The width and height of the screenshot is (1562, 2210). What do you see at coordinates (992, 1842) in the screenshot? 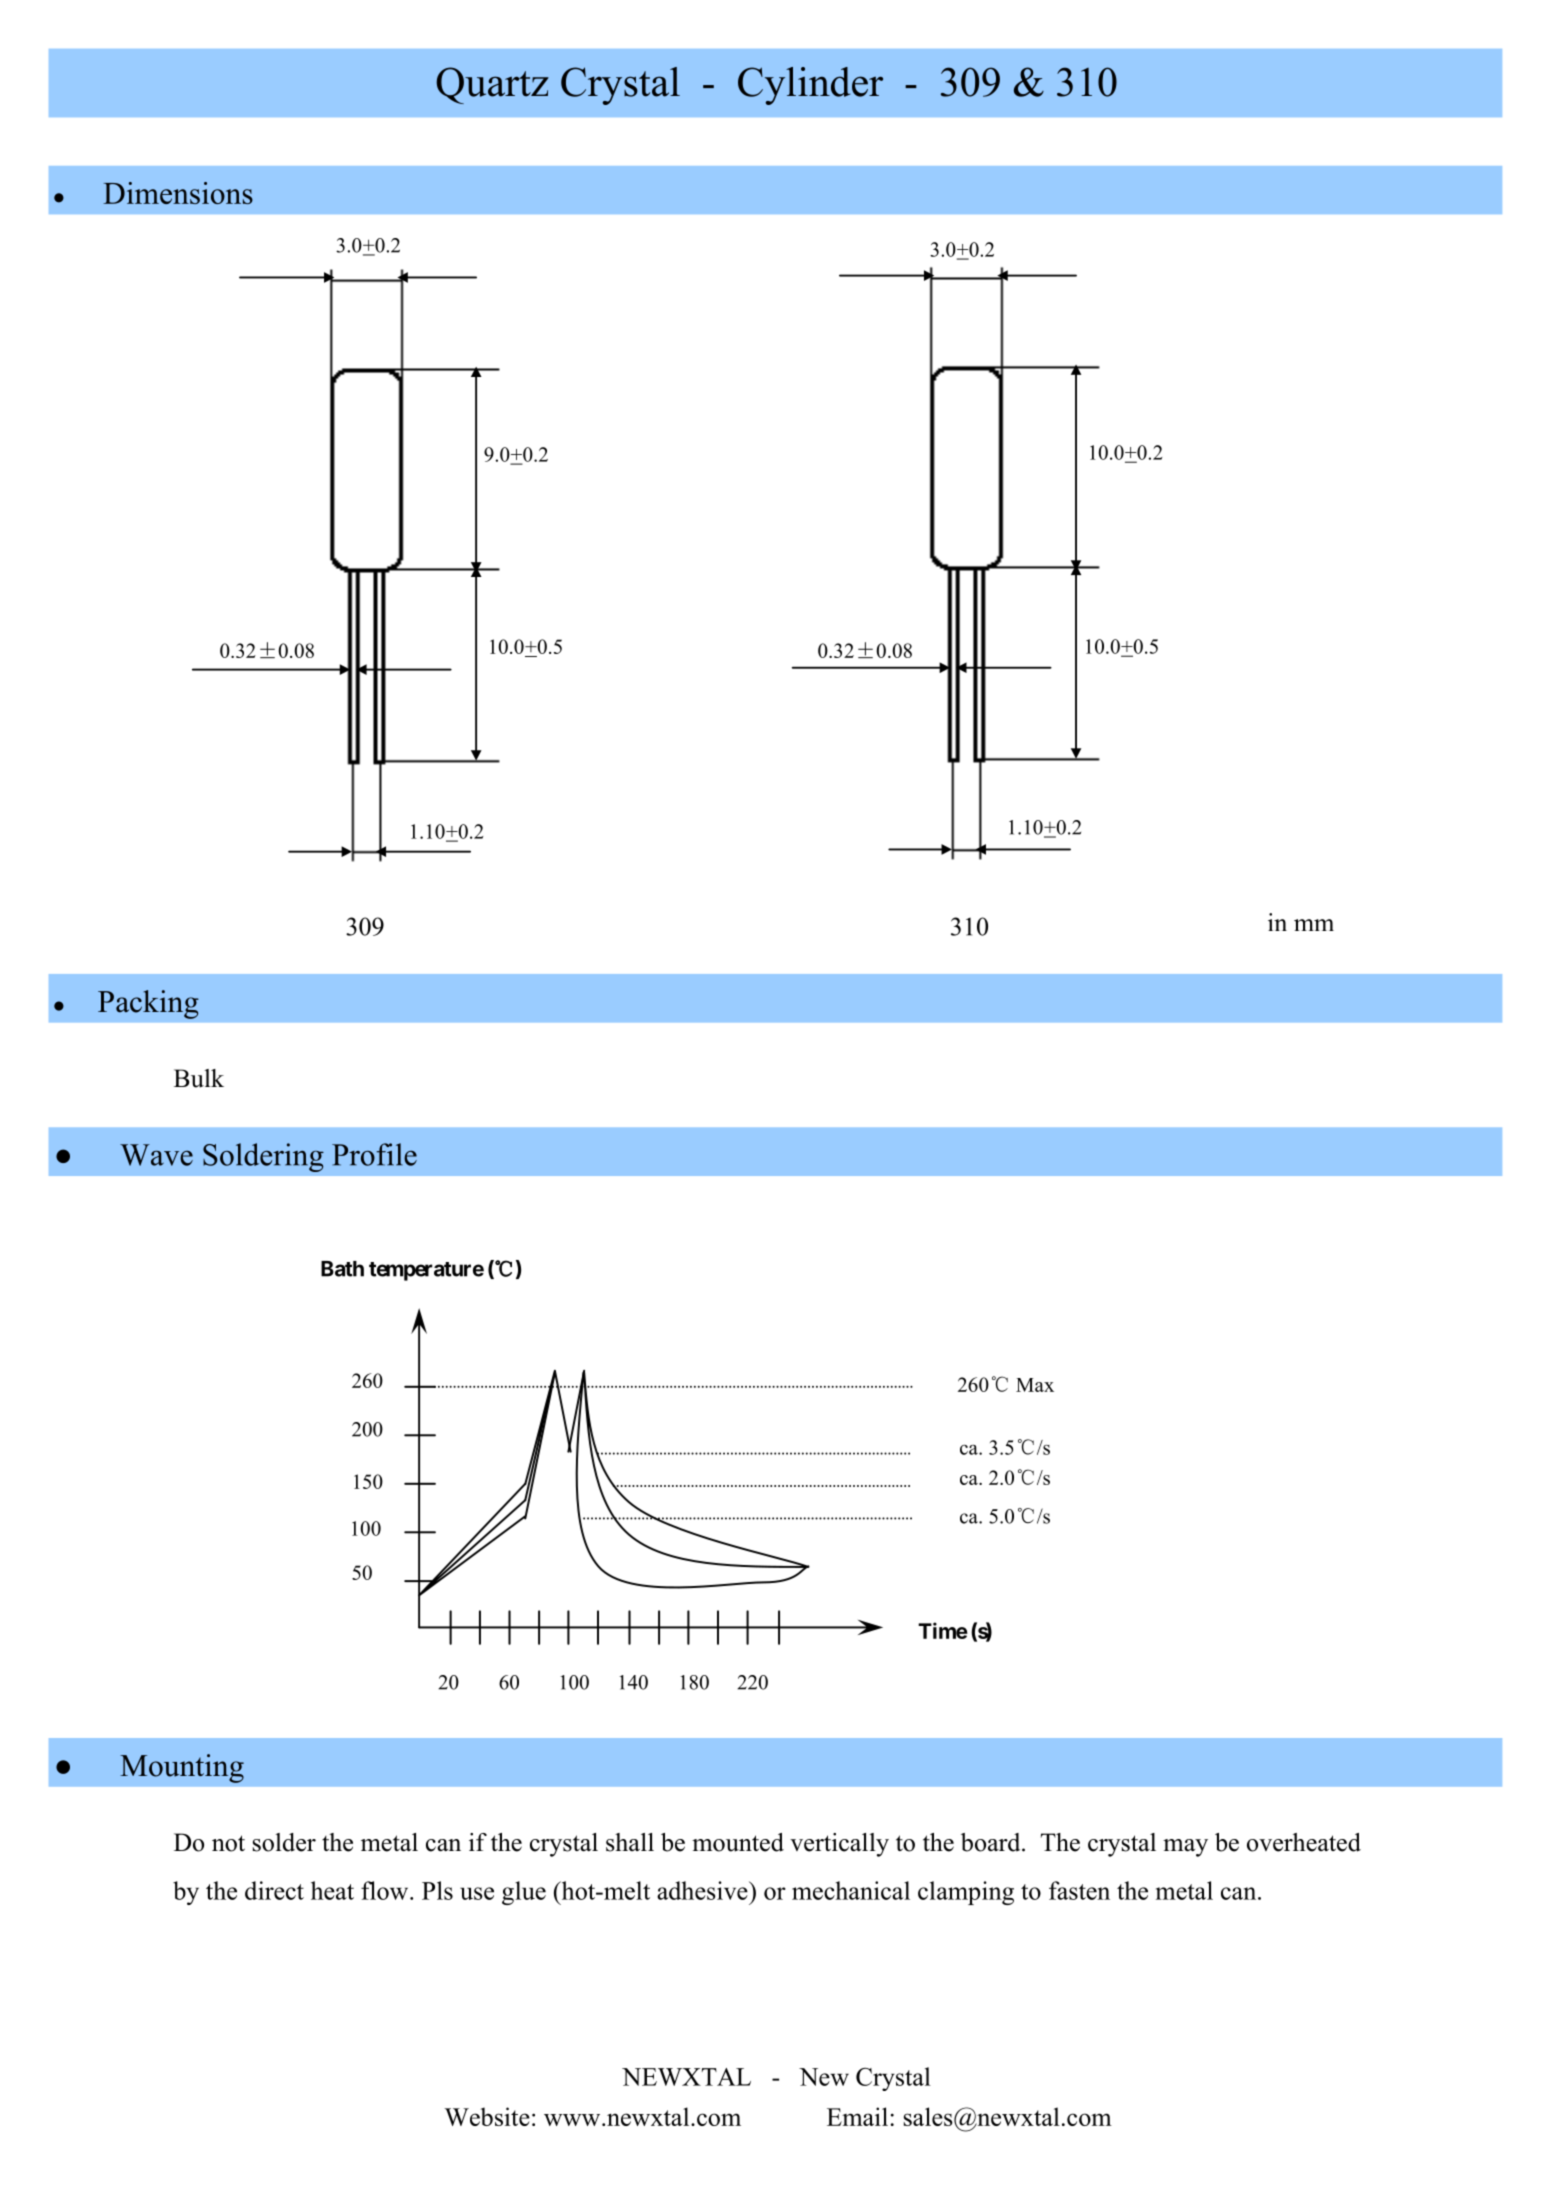
I see `board` at bounding box center [992, 1842].
